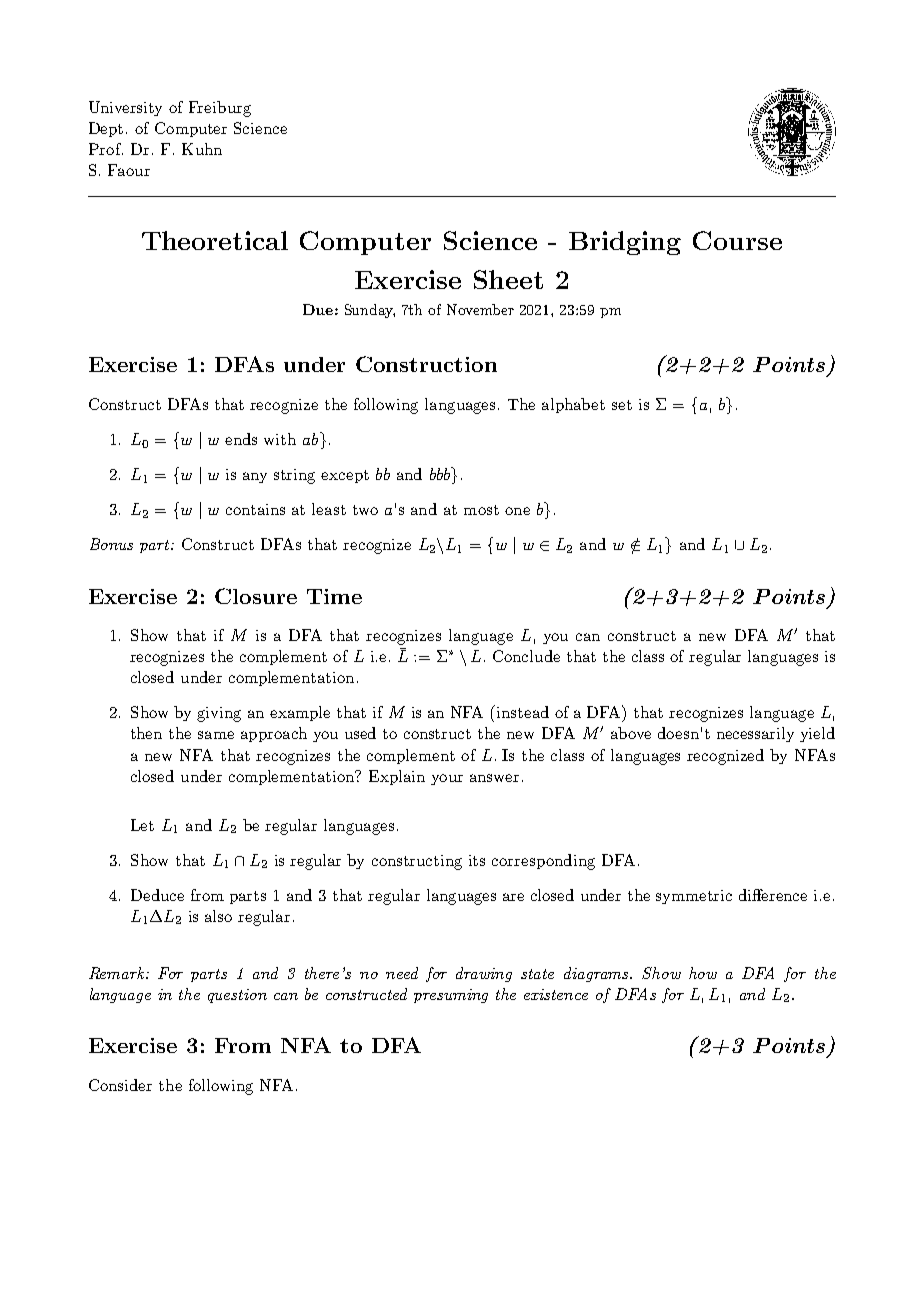 The height and width of the screenshot is (1308, 924). Describe the element at coordinates (508, 279) in the screenshot. I see `Sheet` at that location.
